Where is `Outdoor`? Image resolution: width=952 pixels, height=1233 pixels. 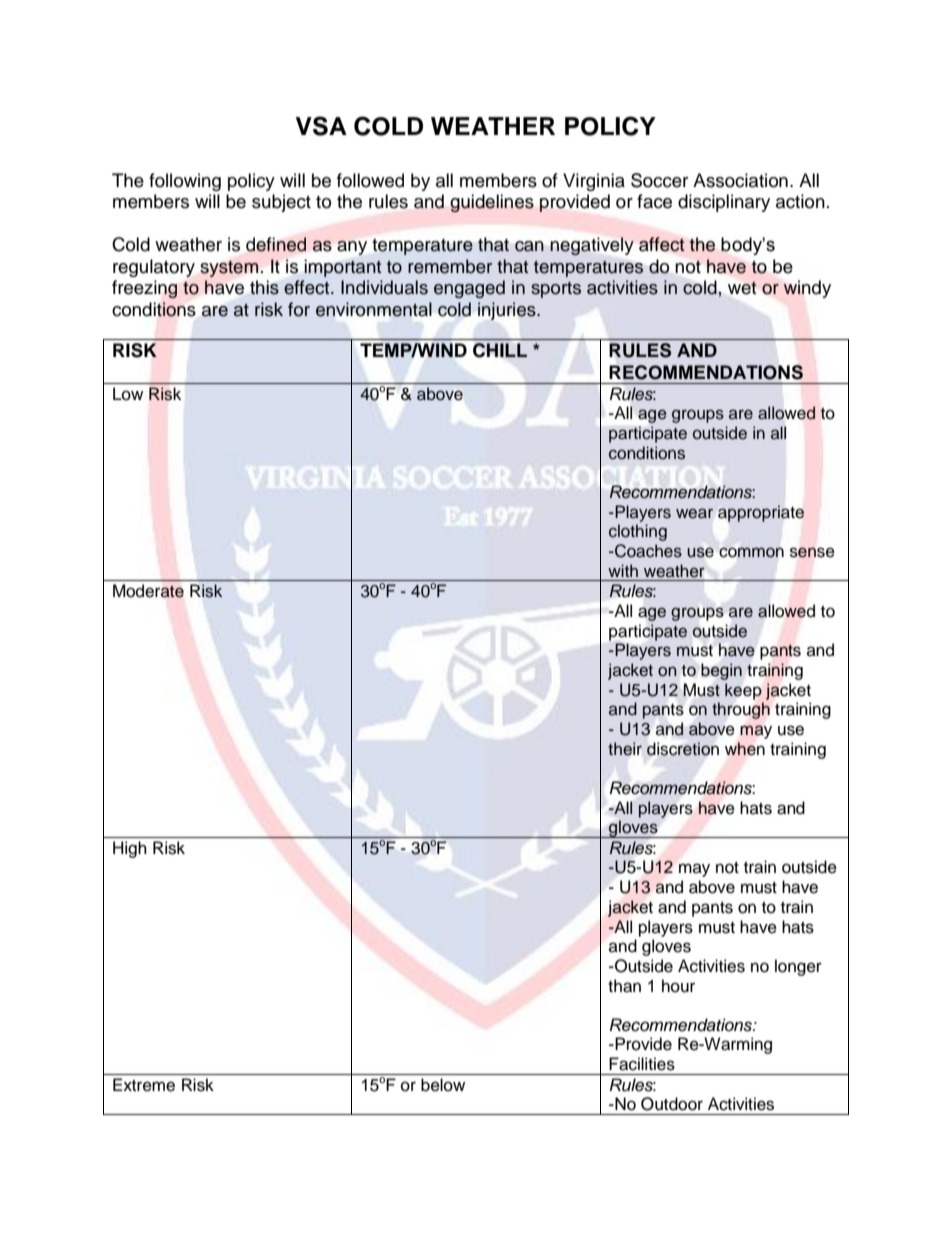
Outdoor is located at coordinates (672, 1104).
